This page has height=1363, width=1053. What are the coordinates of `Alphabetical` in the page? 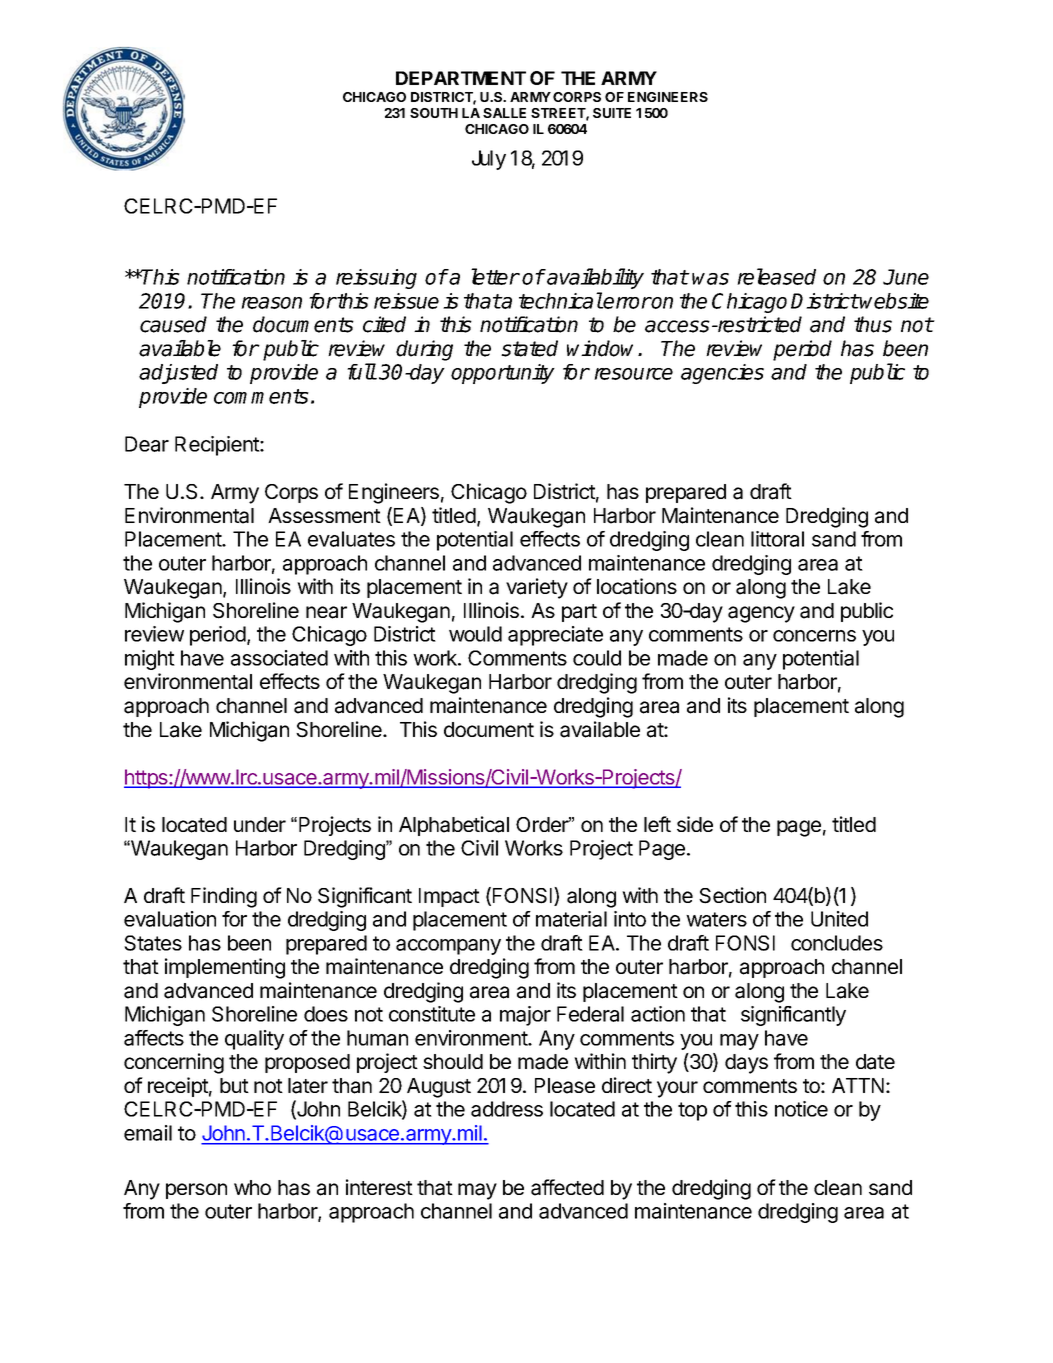 It's located at (454, 826).
